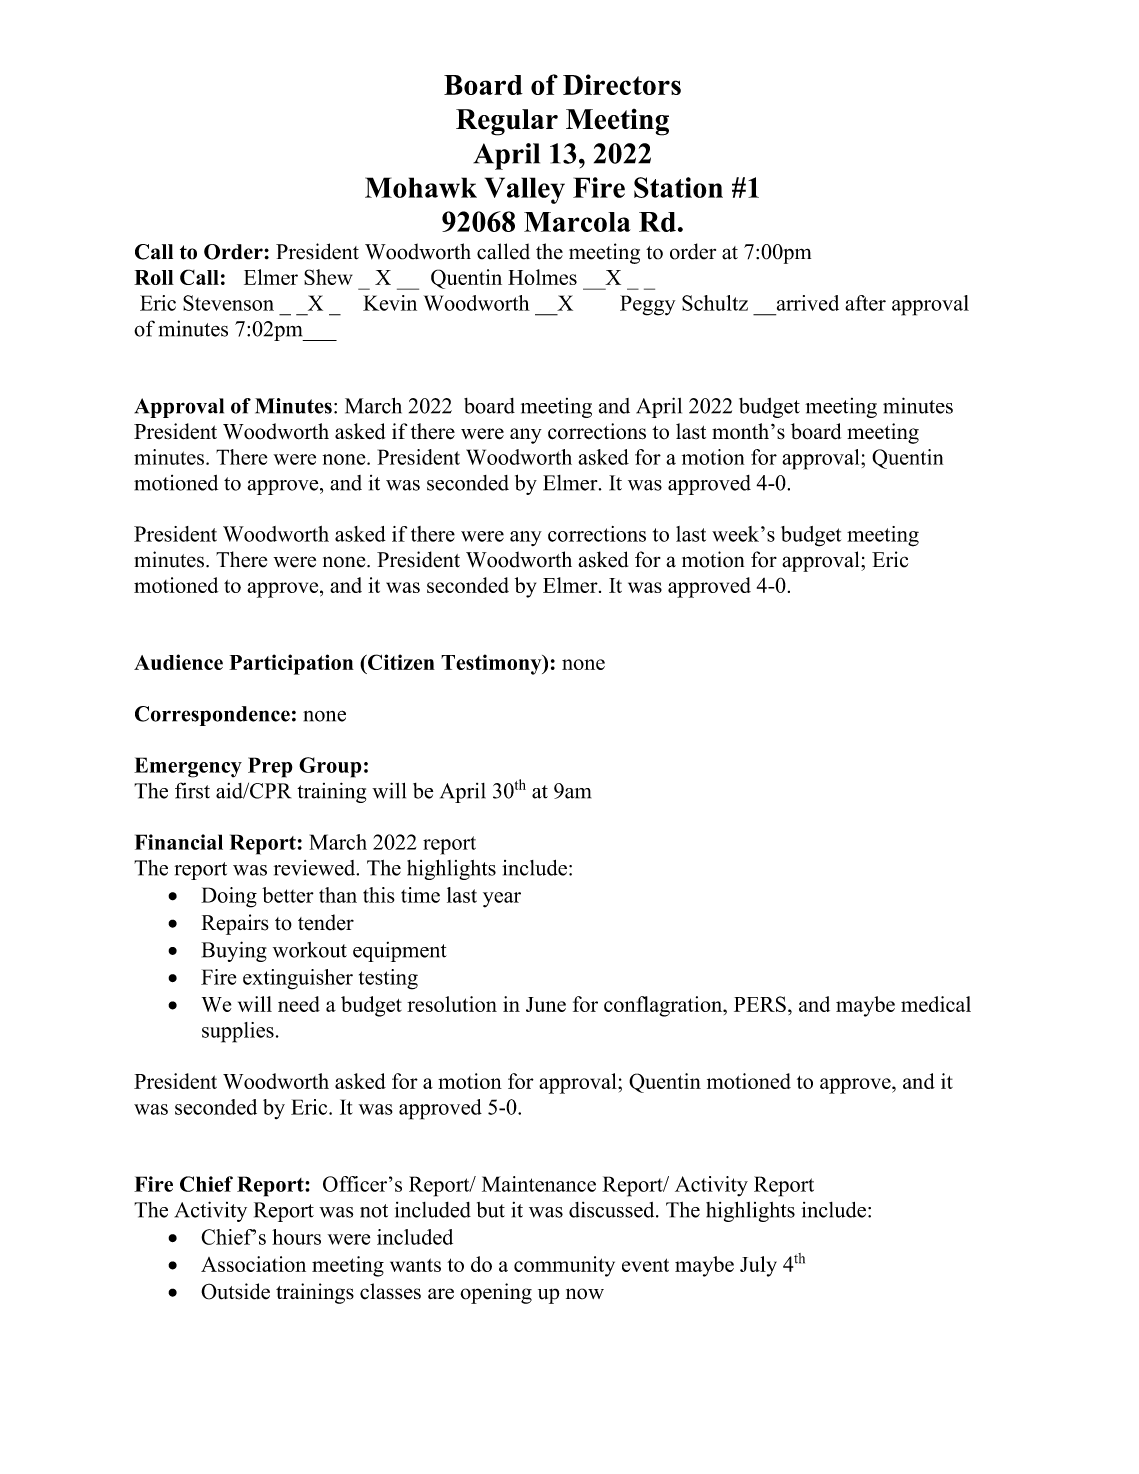 The height and width of the page is (1474, 1139). I want to click on Citizen, so click(400, 662).
